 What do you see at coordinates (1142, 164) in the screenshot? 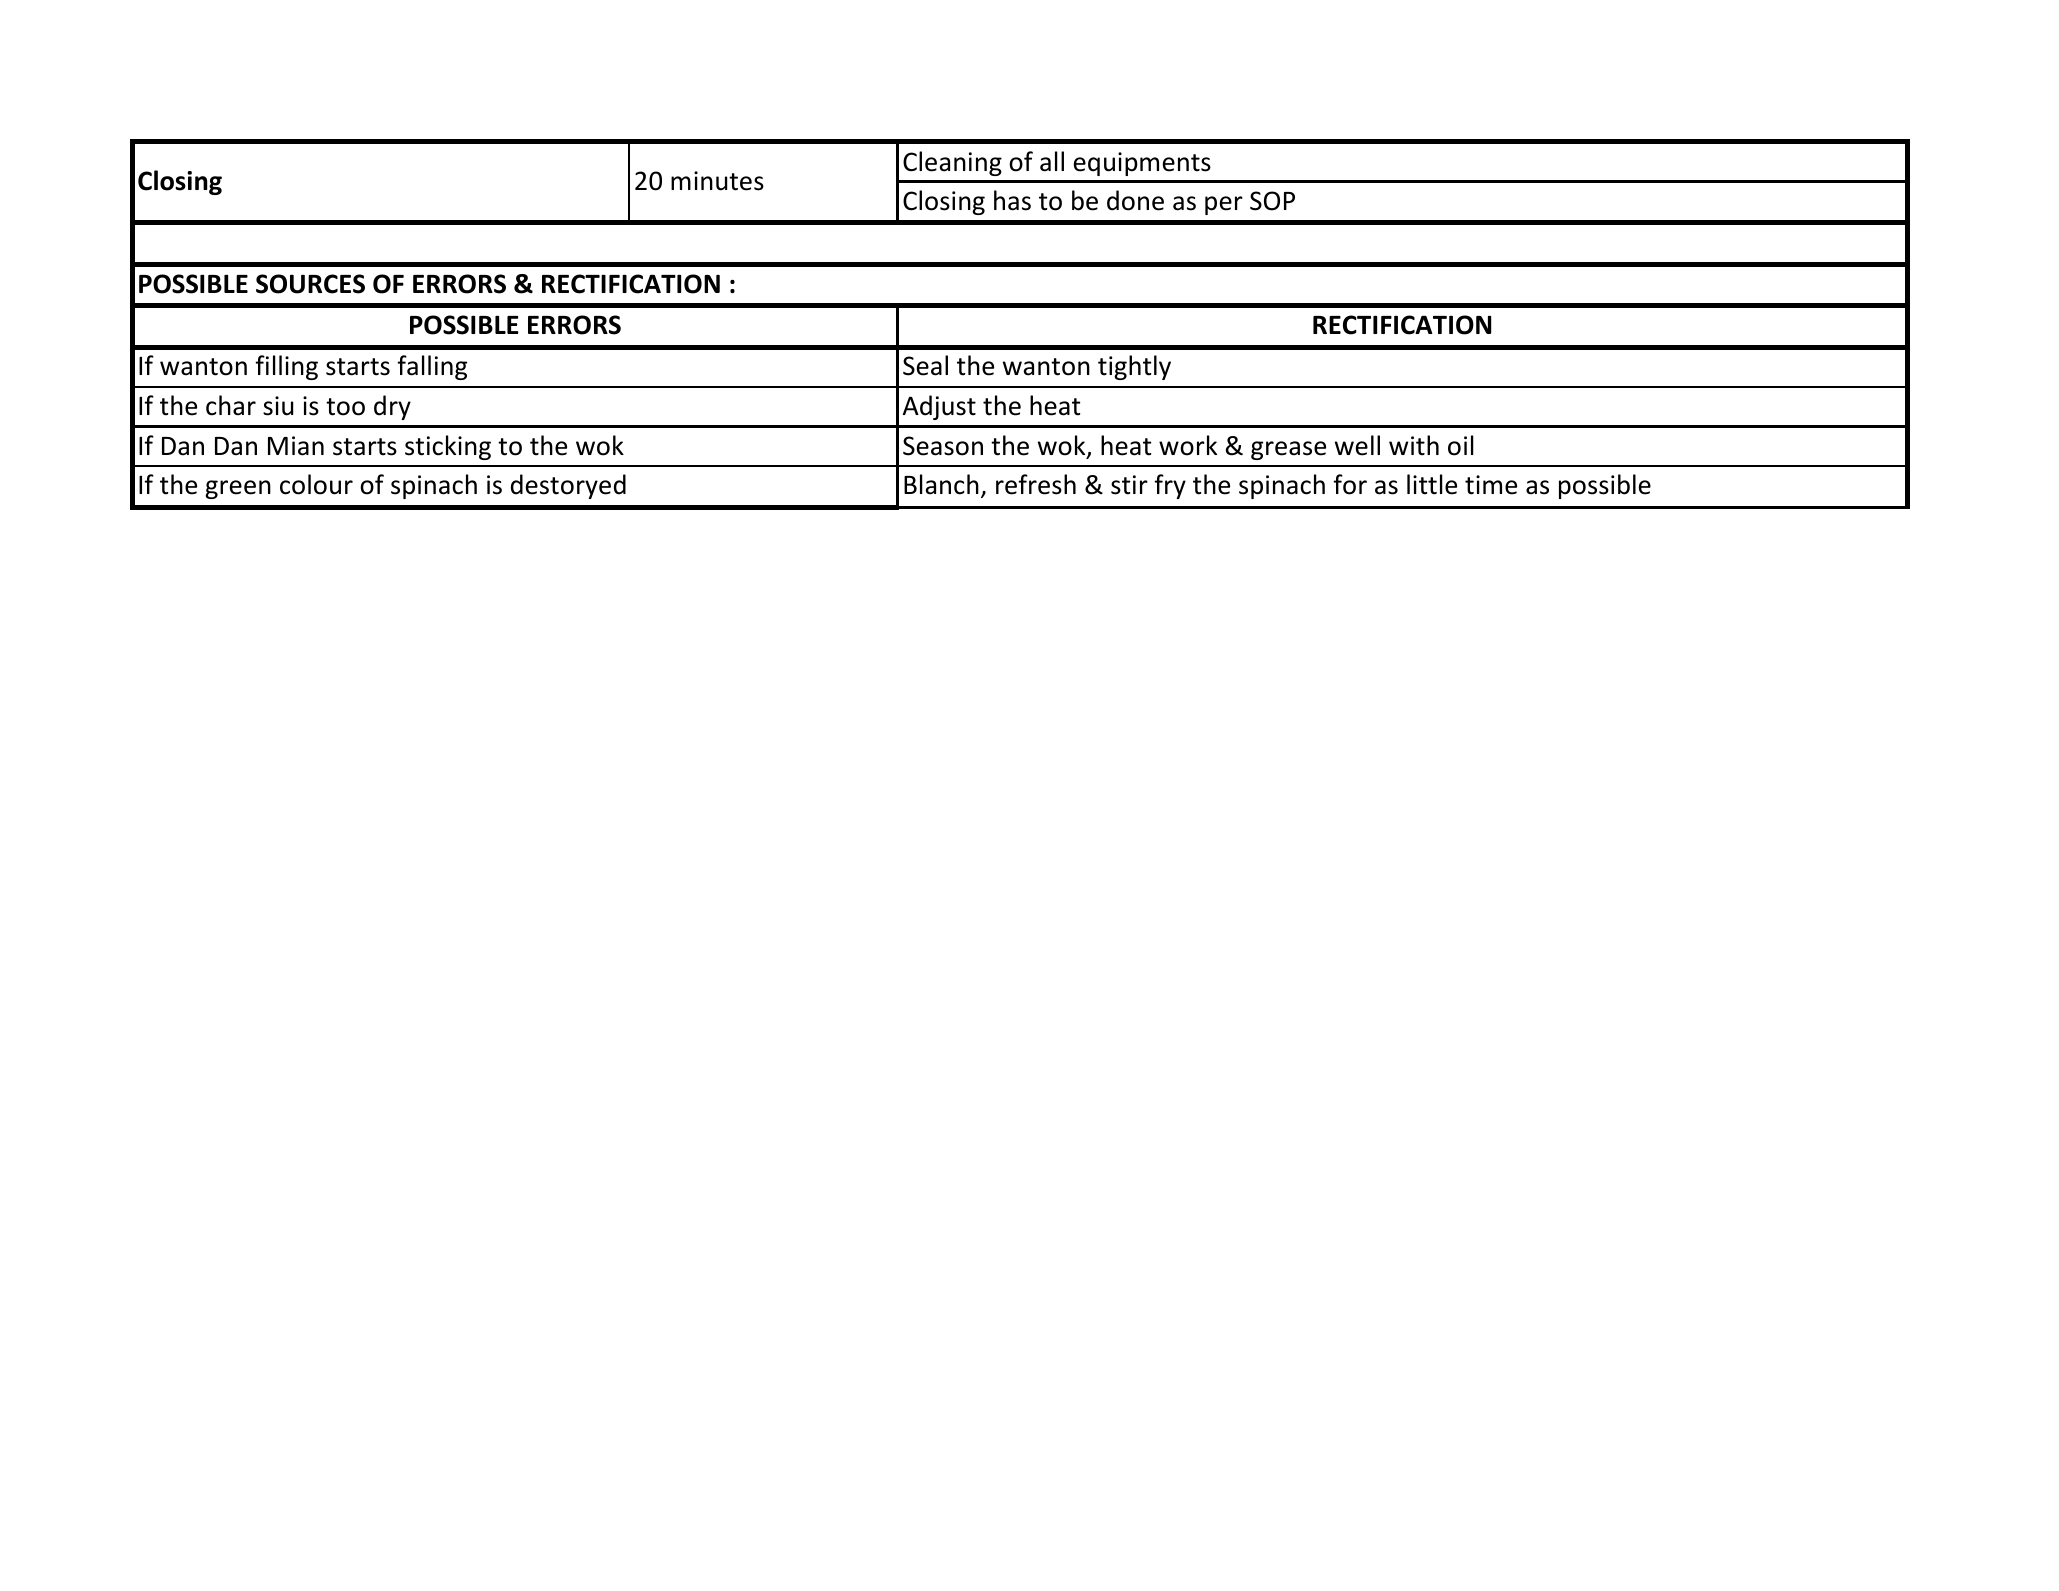
I see `equipments` at bounding box center [1142, 164].
